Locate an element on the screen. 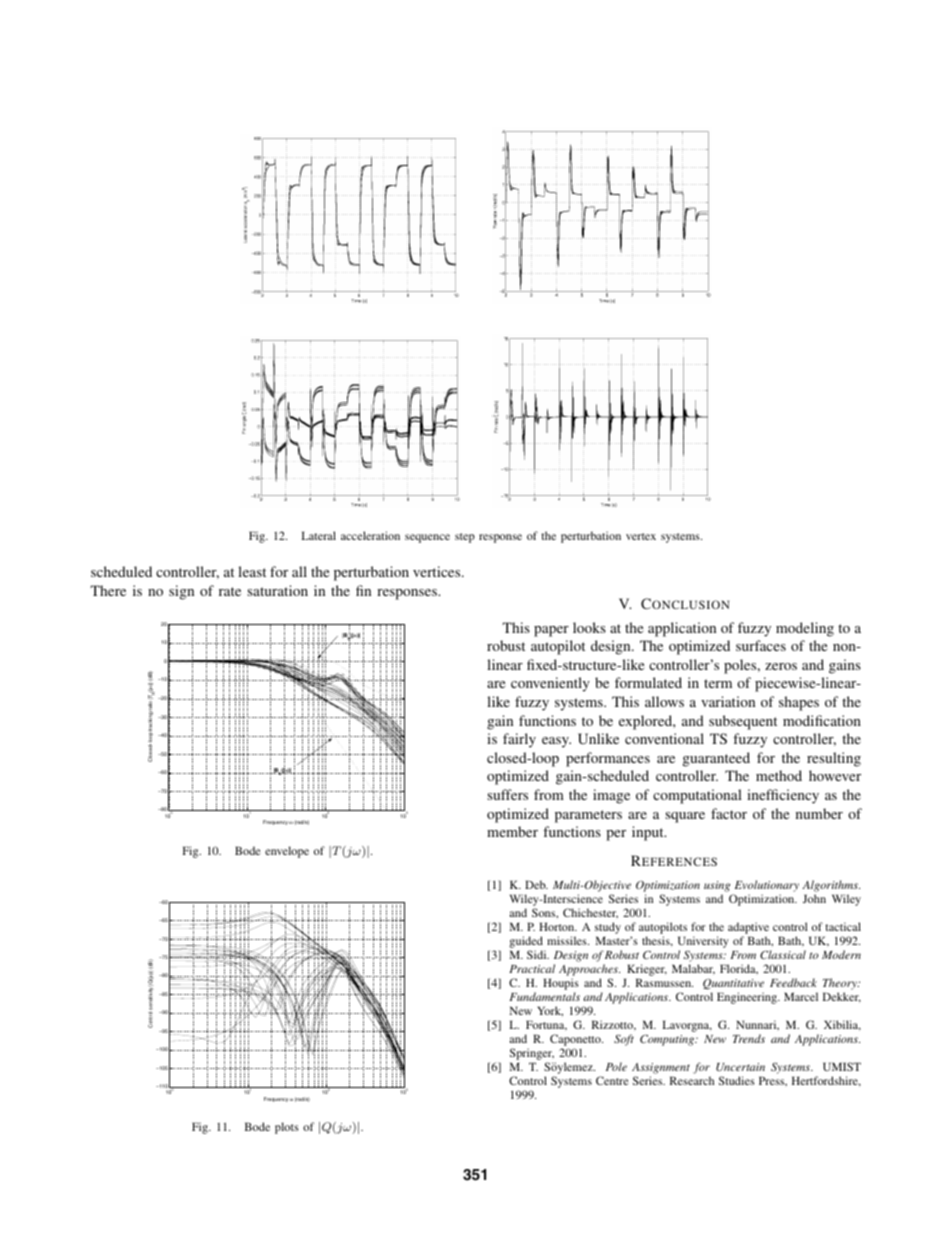 The width and height of the screenshot is (952, 1233). factor is located at coordinates (729, 813).
